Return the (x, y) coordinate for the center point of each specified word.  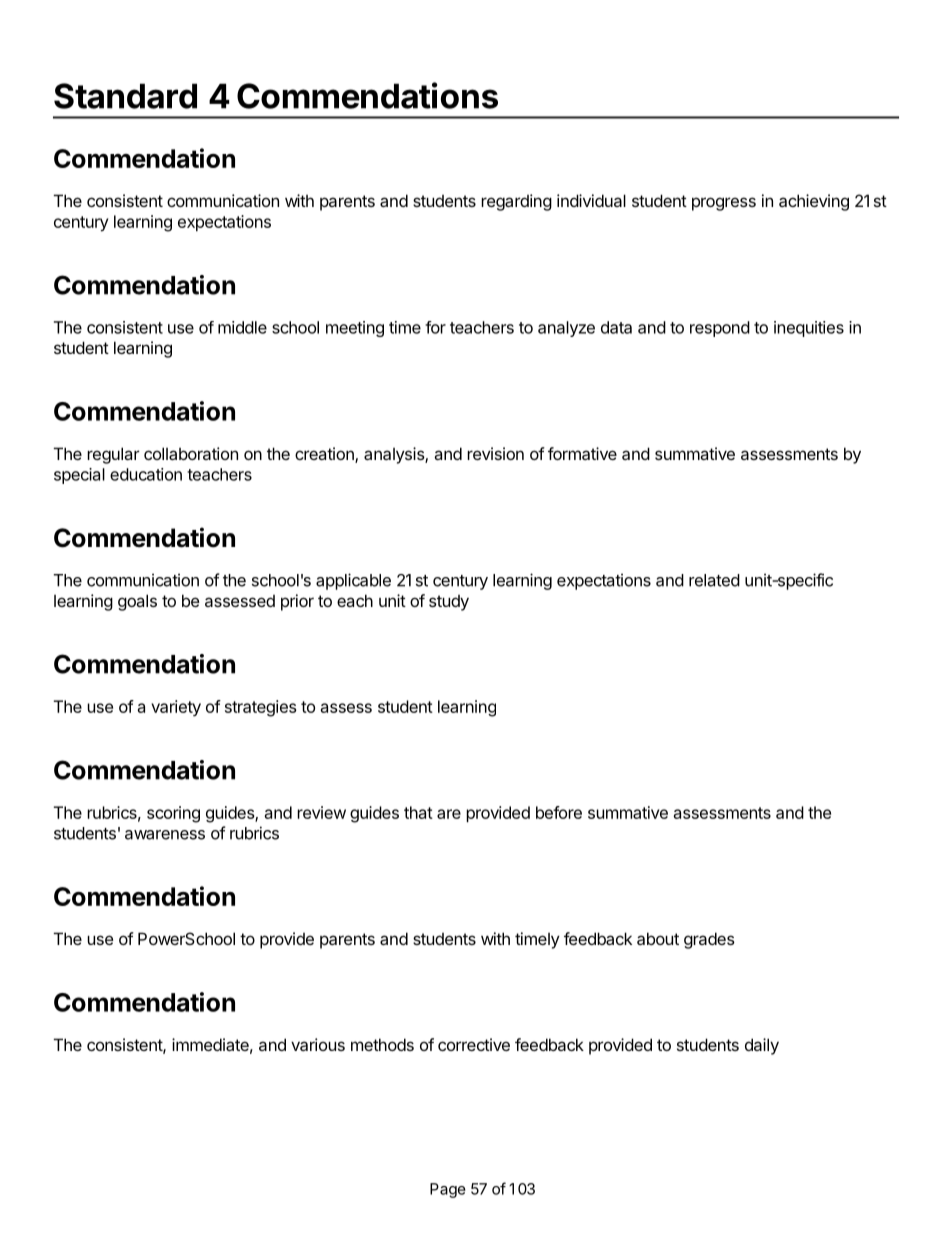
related (714, 580)
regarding (516, 202)
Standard (125, 96)
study (449, 603)
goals (137, 602)
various (318, 1044)
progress (724, 204)
